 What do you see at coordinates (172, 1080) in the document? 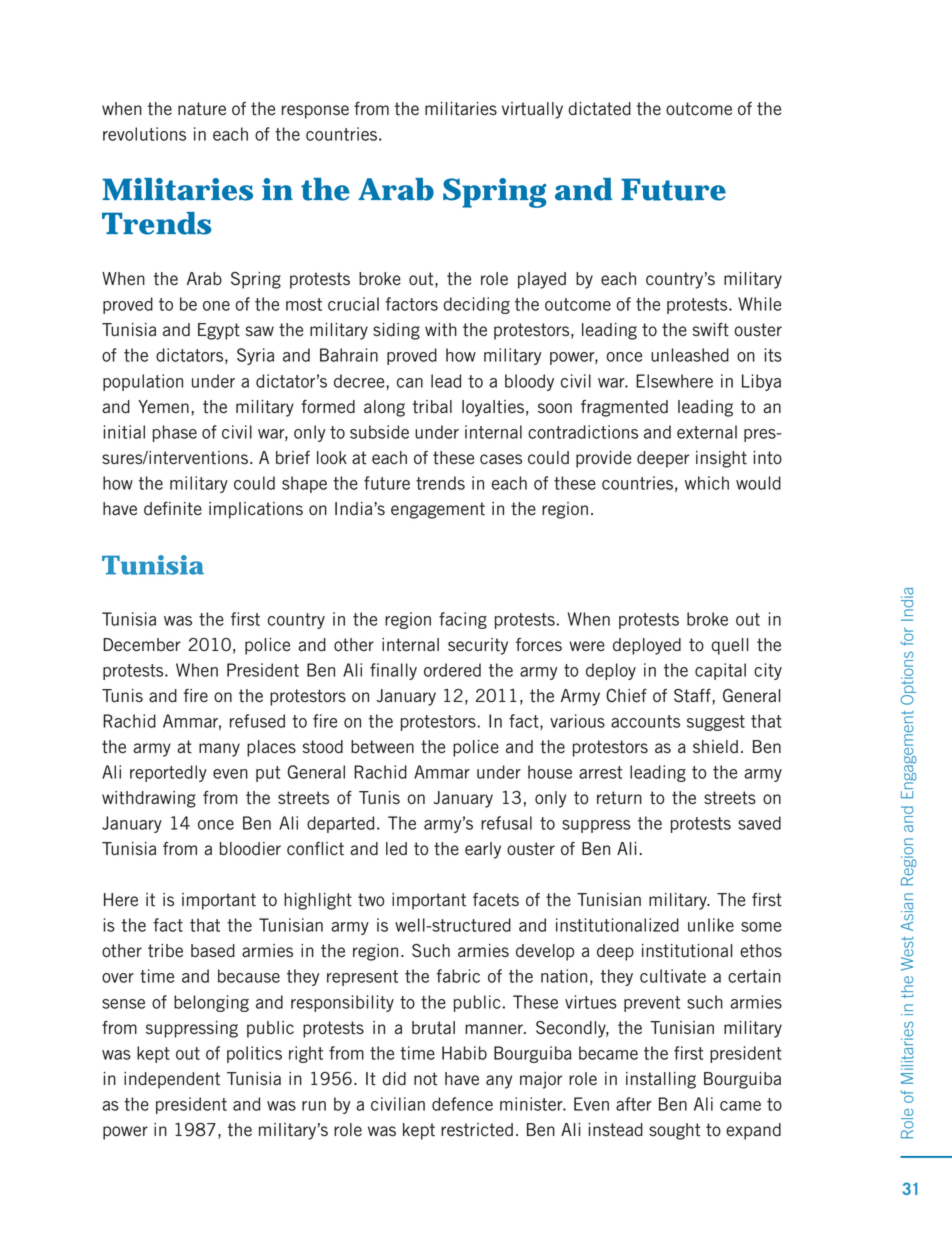
I see `independent` at bounding box center [172, 1080].
